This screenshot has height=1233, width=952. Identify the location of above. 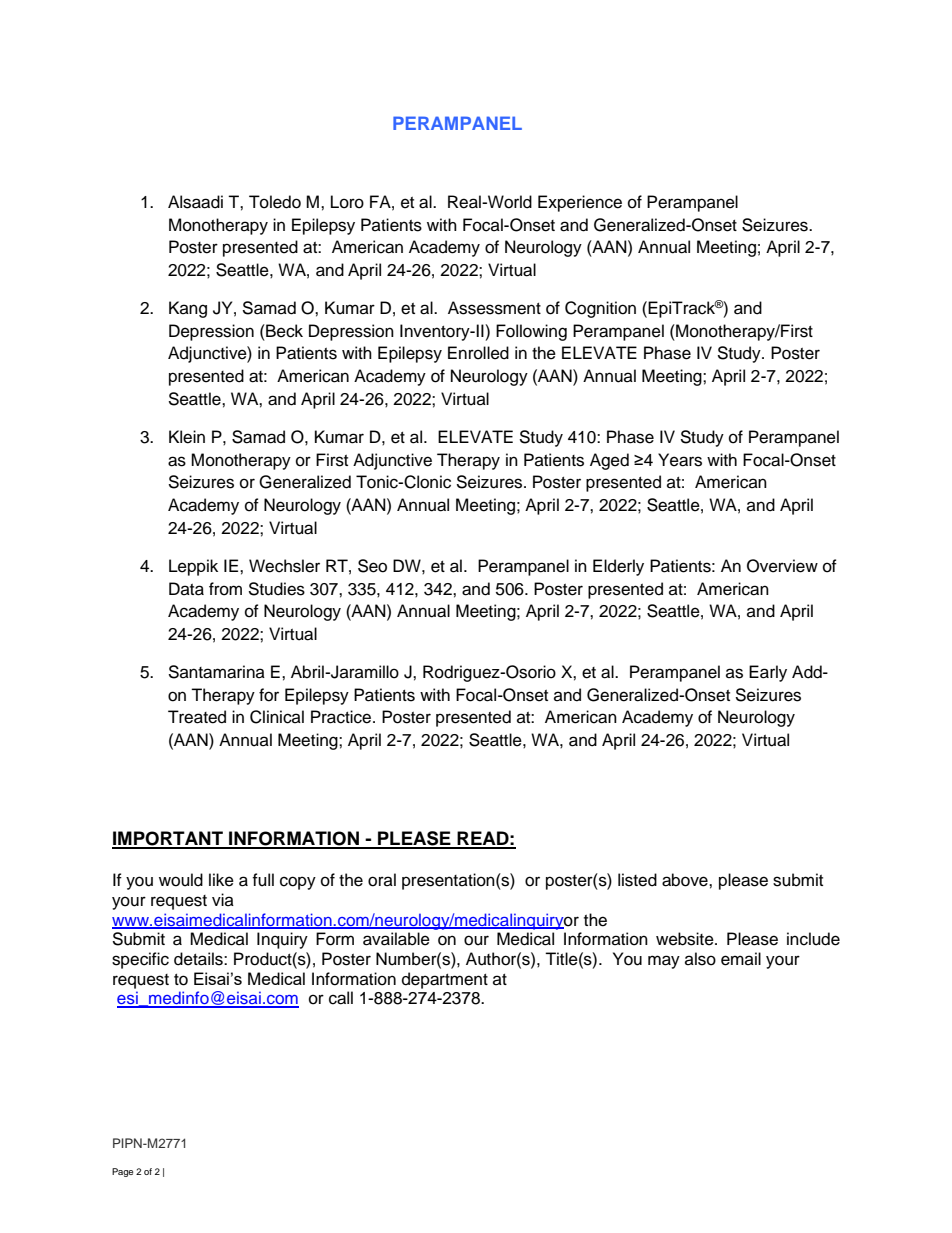
(686, 880).
